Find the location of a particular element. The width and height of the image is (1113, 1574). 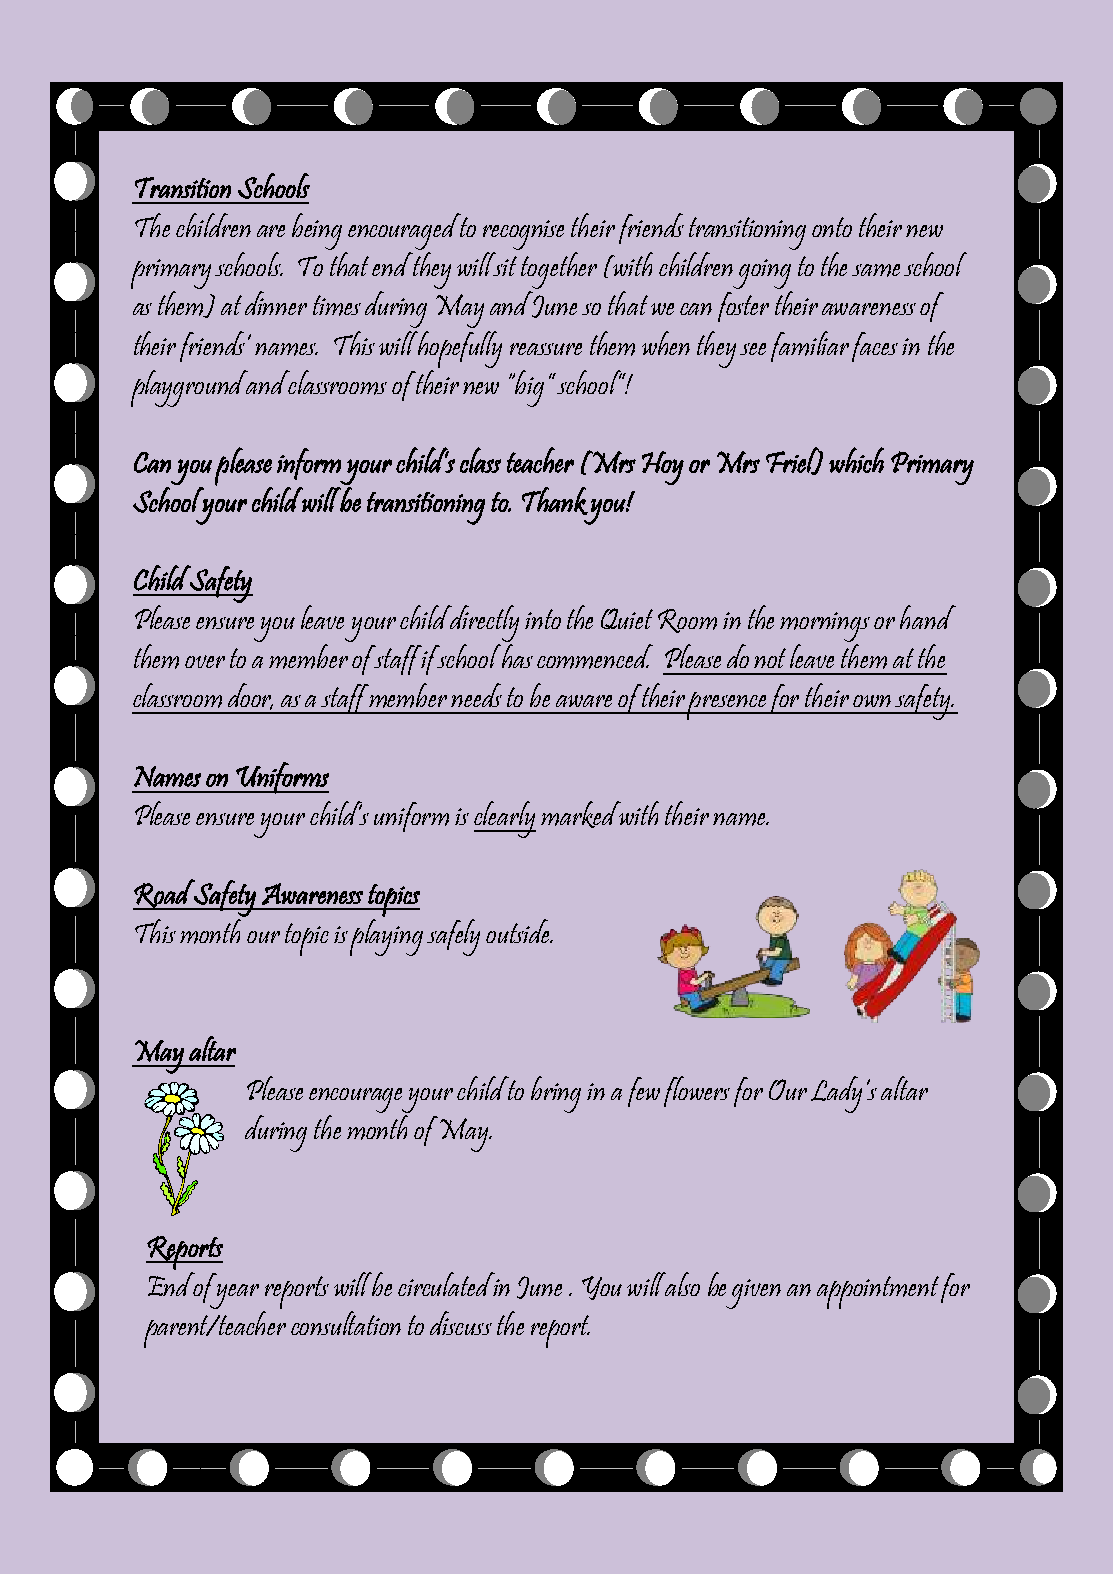

door is located at coordinates (250, 696).
